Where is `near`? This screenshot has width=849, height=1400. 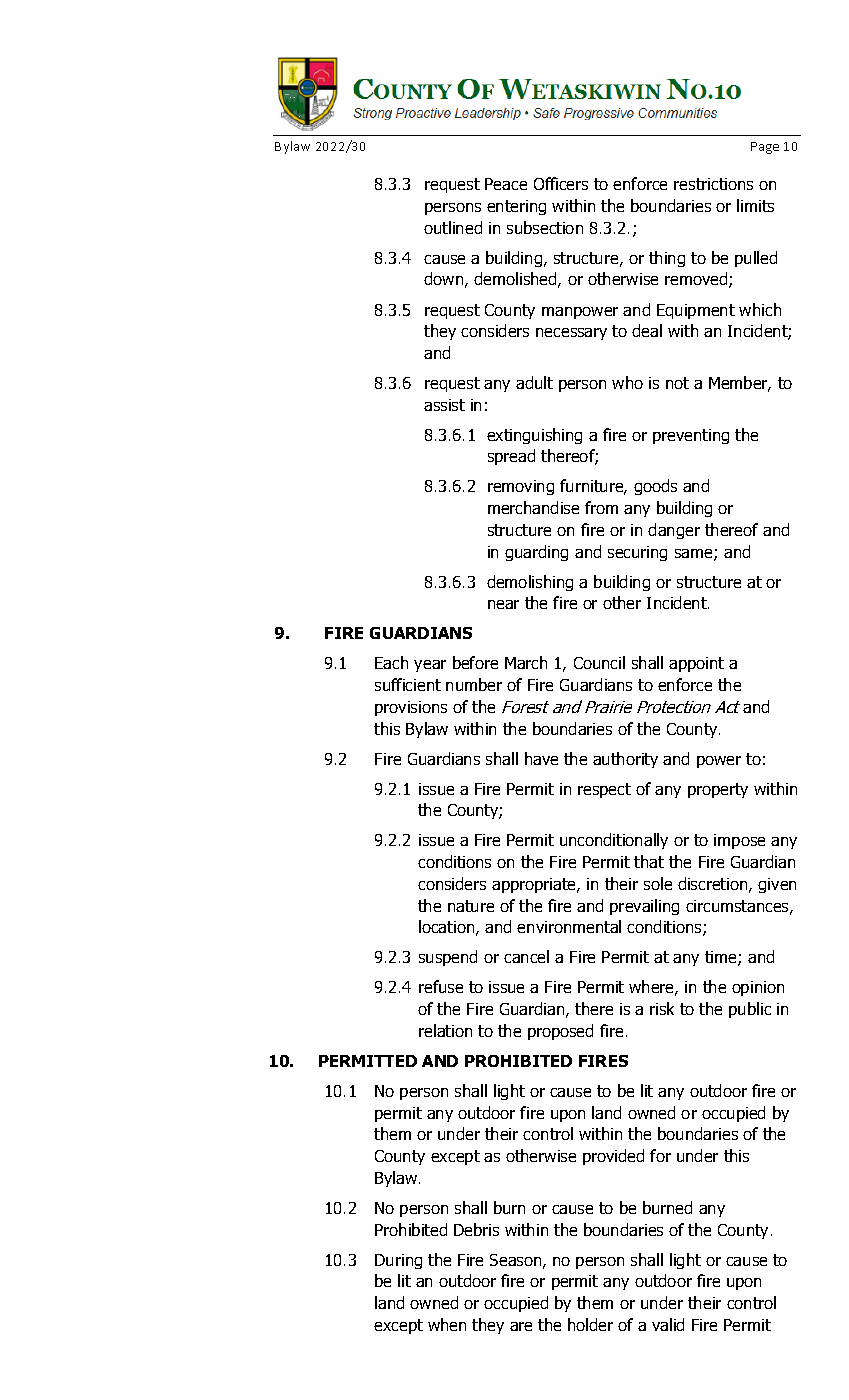
near is located at coordinates (503, 604).
